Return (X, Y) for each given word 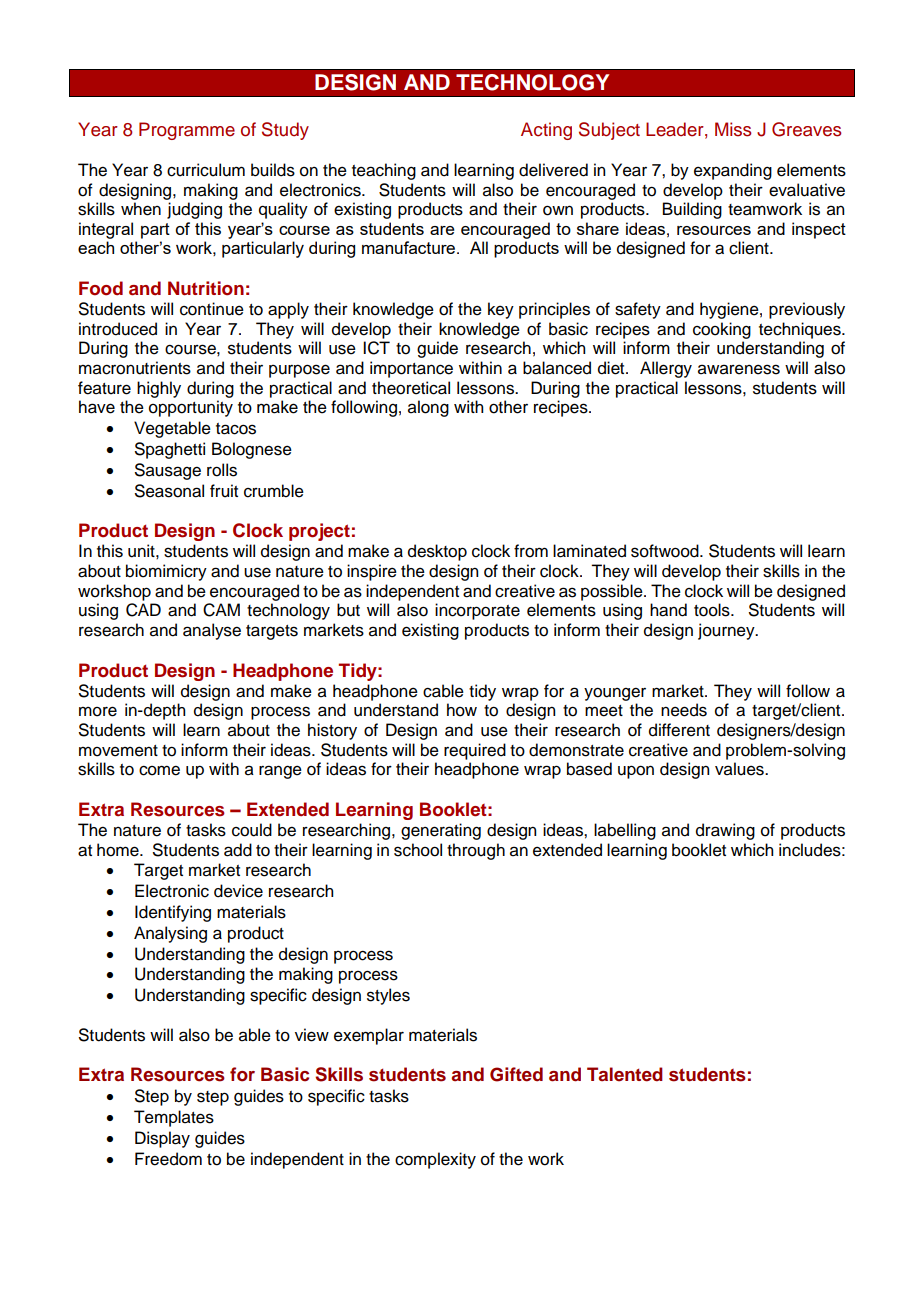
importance (411, 369)
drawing (725, 831)
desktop (437, 552)
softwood (666, 551)
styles (388, 996)
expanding (733, 171)
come (159, 770)
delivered (553, 170)
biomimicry (166, 572)
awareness (739, 369)
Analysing (170, 934)
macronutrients (135, 368)
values (740, 769)
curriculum (206, 170)
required (475, 751)
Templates (174, 1118)
